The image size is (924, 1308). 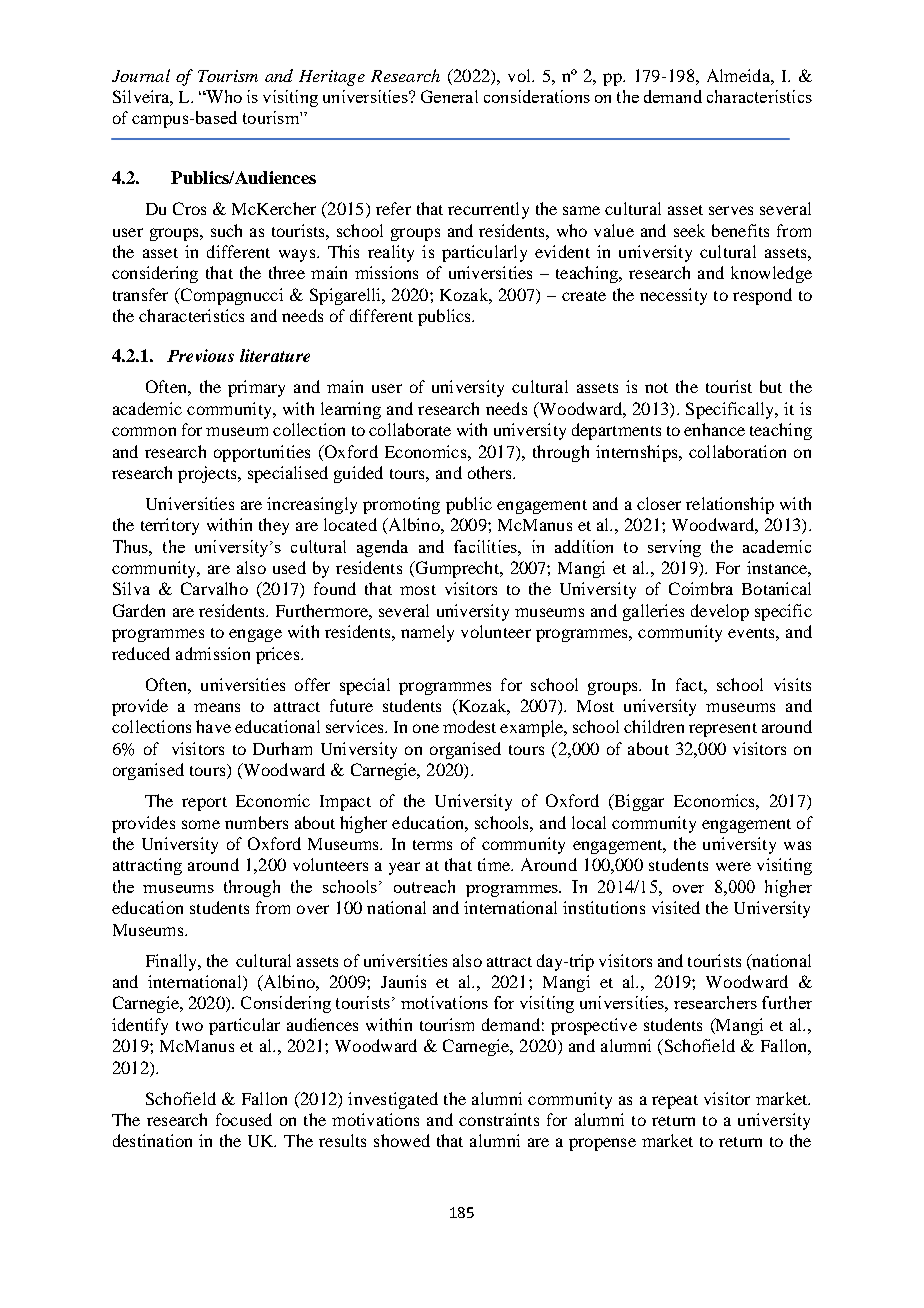 I want to click on were, so click(x=733, y=866).
